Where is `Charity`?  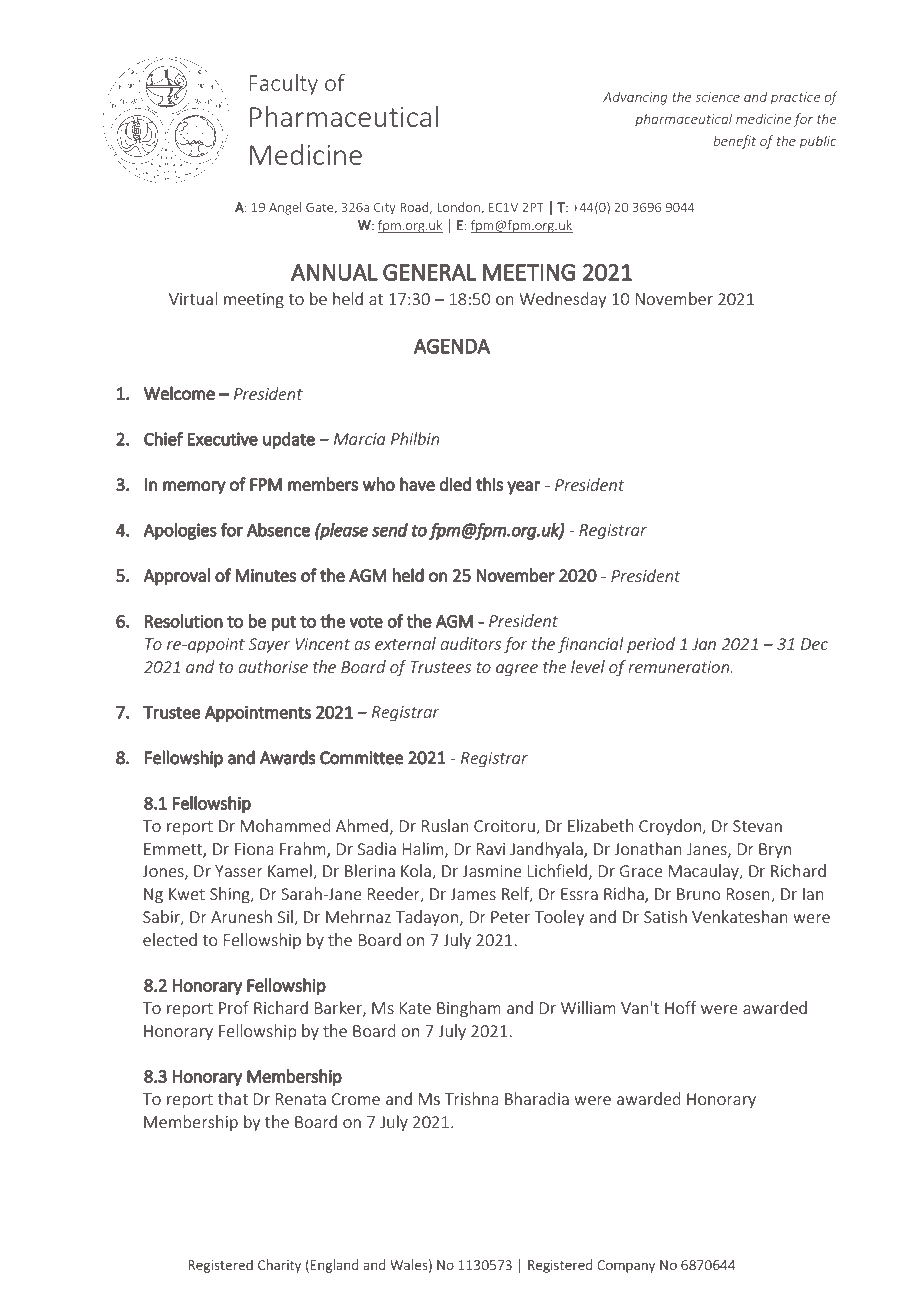
Charity is located at coordinates (279, 1266).
